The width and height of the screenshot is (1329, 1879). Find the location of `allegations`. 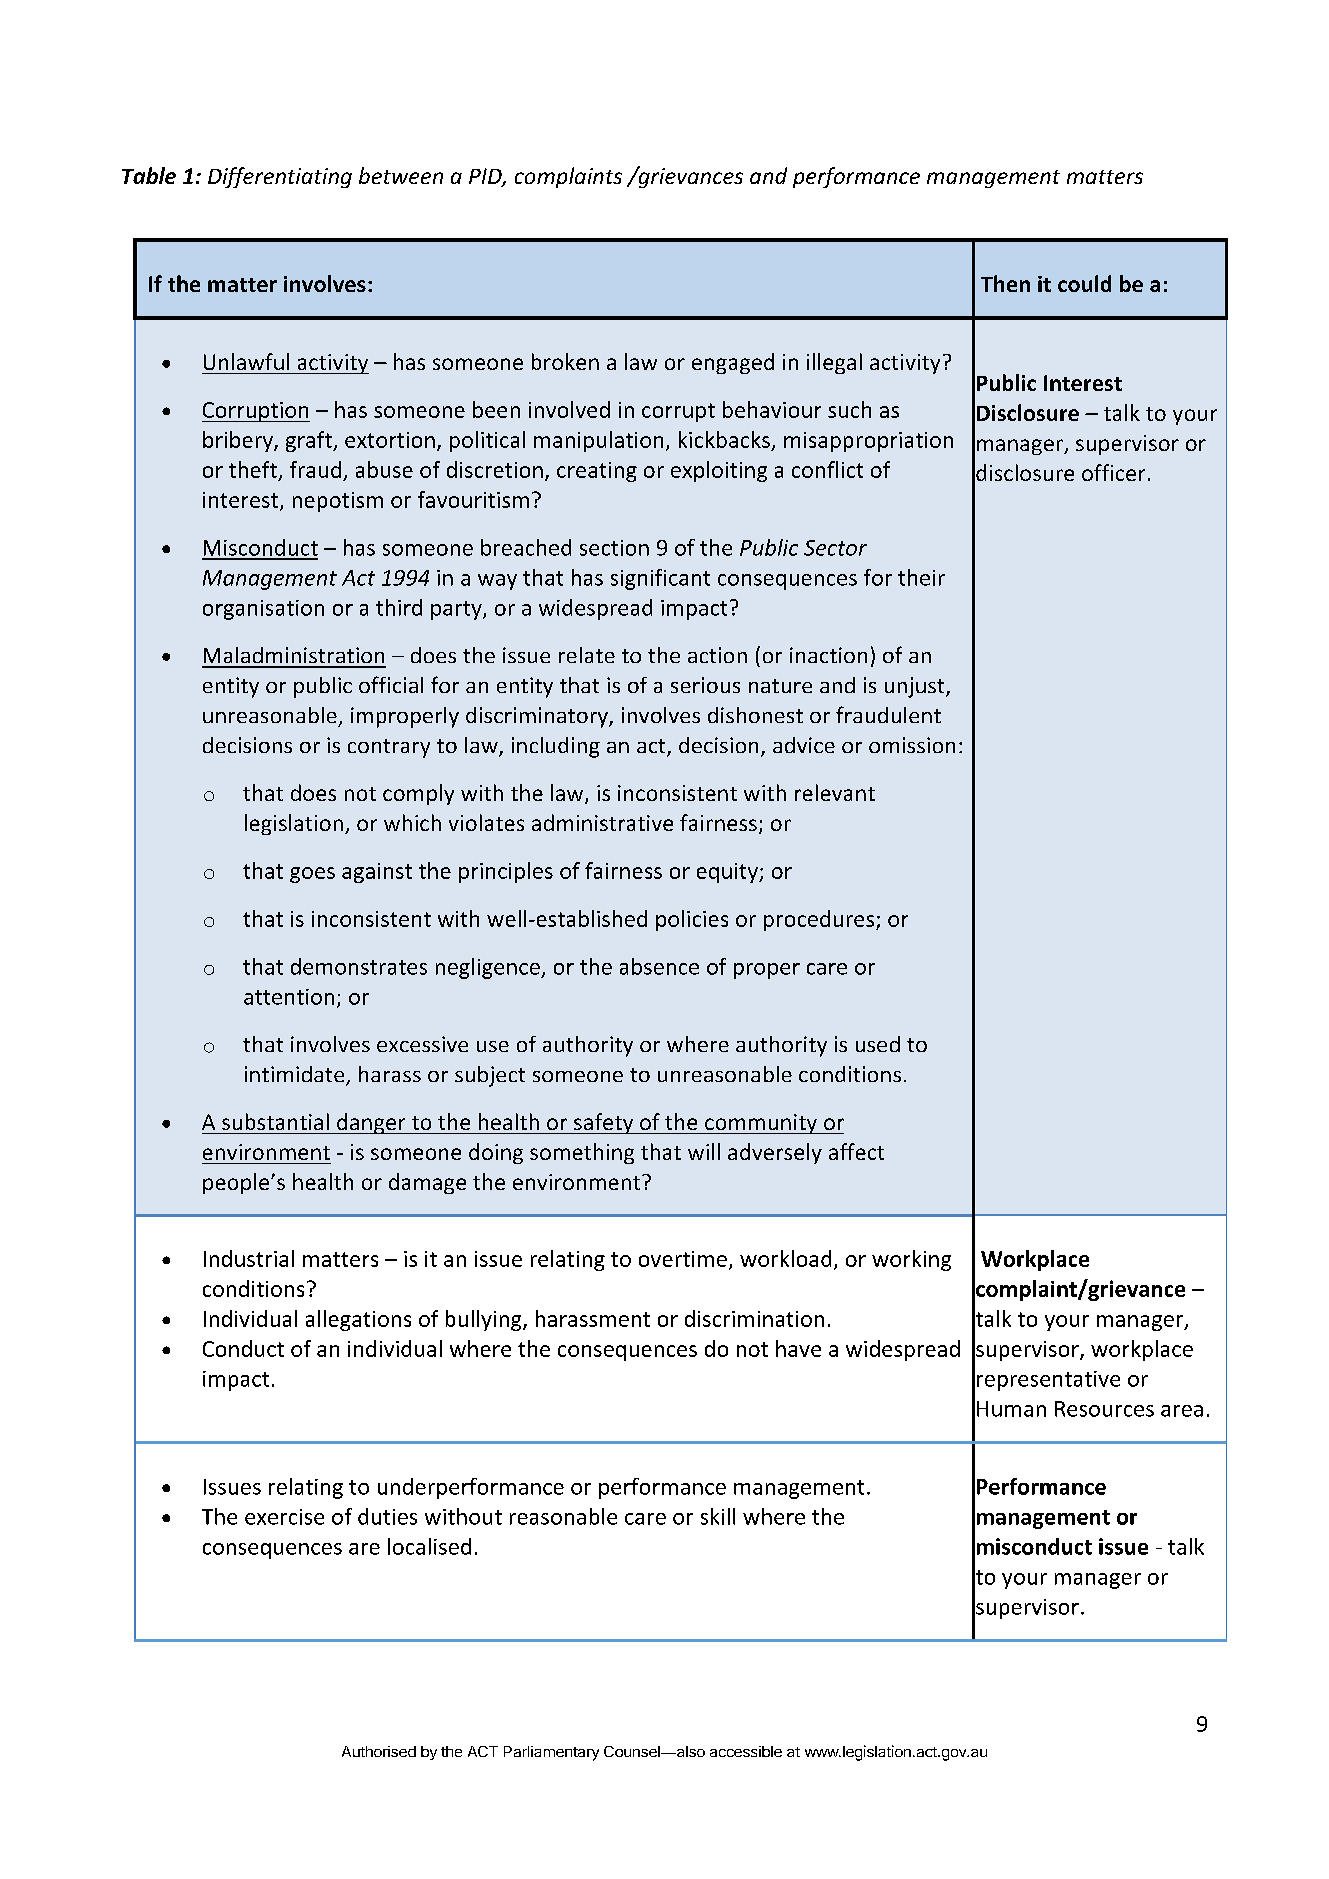

allegations is located at coordinates (358, 1320).
